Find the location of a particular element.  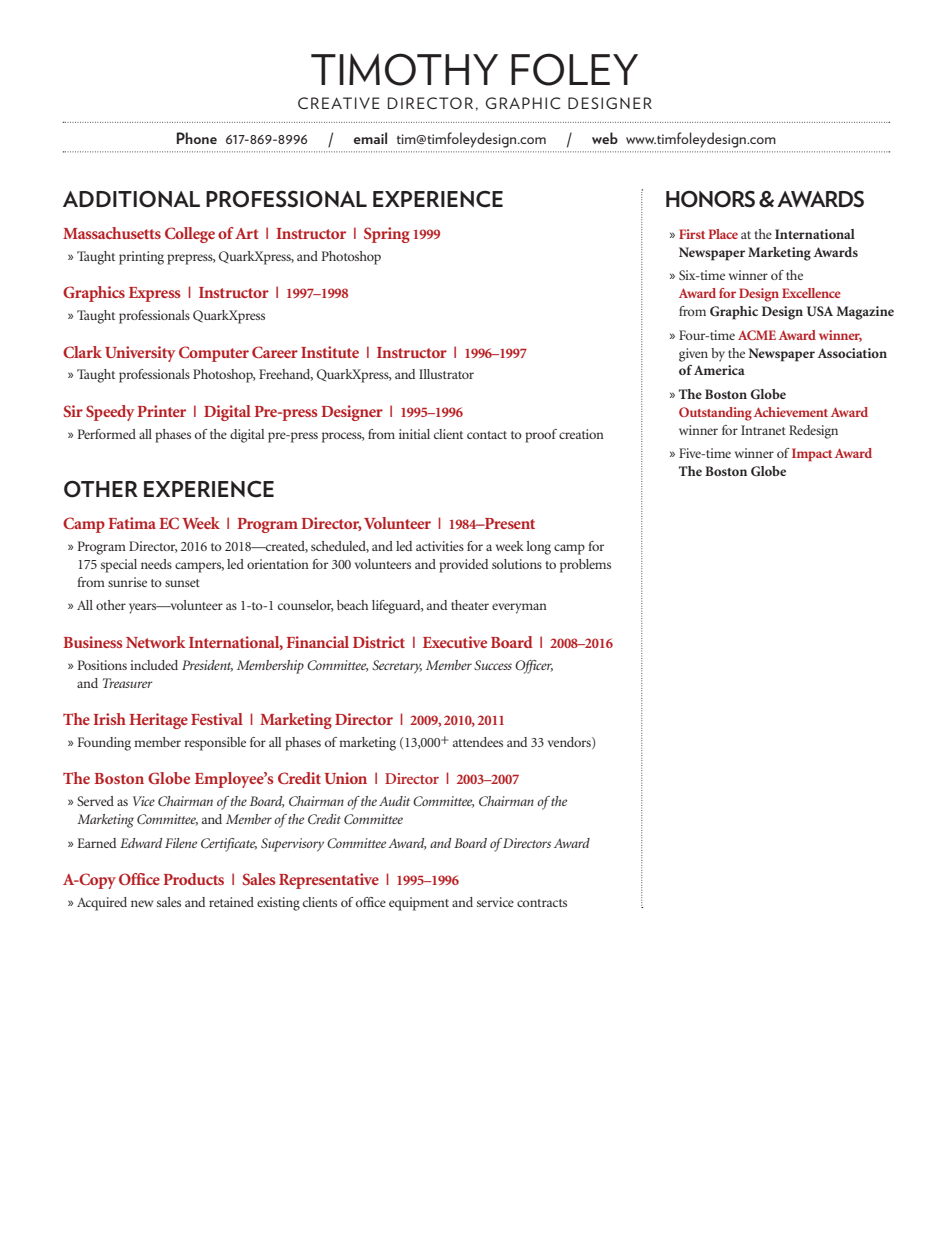

Phone is located at coordinates (197, 138).
